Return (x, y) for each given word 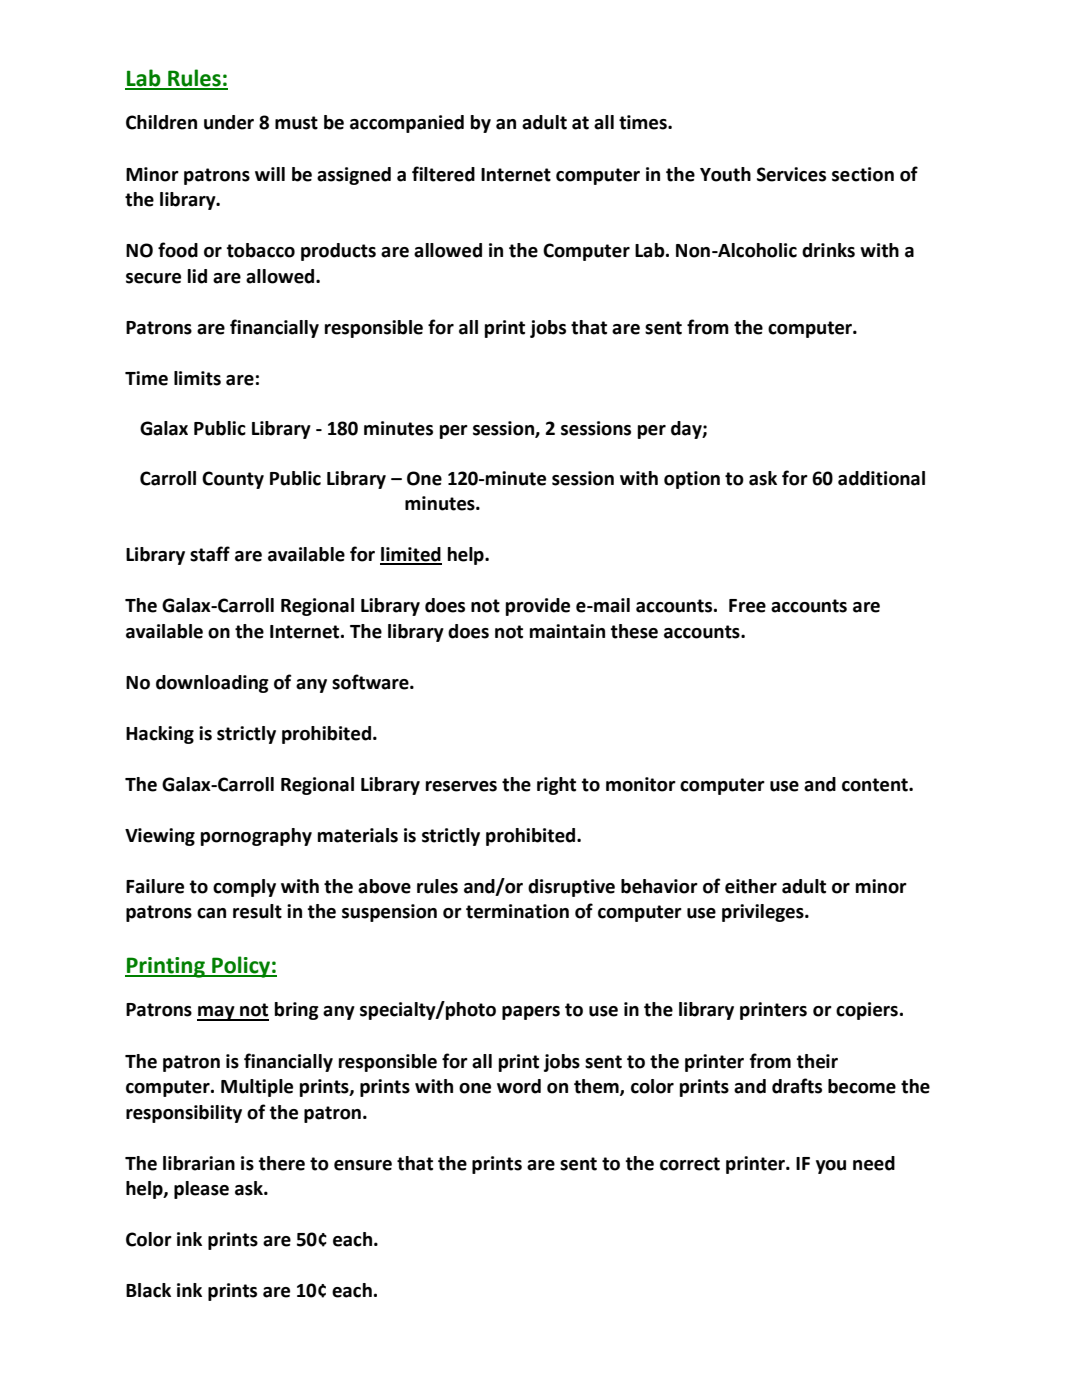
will (270, 174)
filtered (443, 174)
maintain (567, 631)
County (233, 480)
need (874, 1163)
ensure (363, 1165)
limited (411, 555)
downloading (212, 684)
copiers (867, 1011)
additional (881, 478)
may (217, 1013)
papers (531, 1013)
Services (791, 174)
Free (747, 606)
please (201, 1190)
